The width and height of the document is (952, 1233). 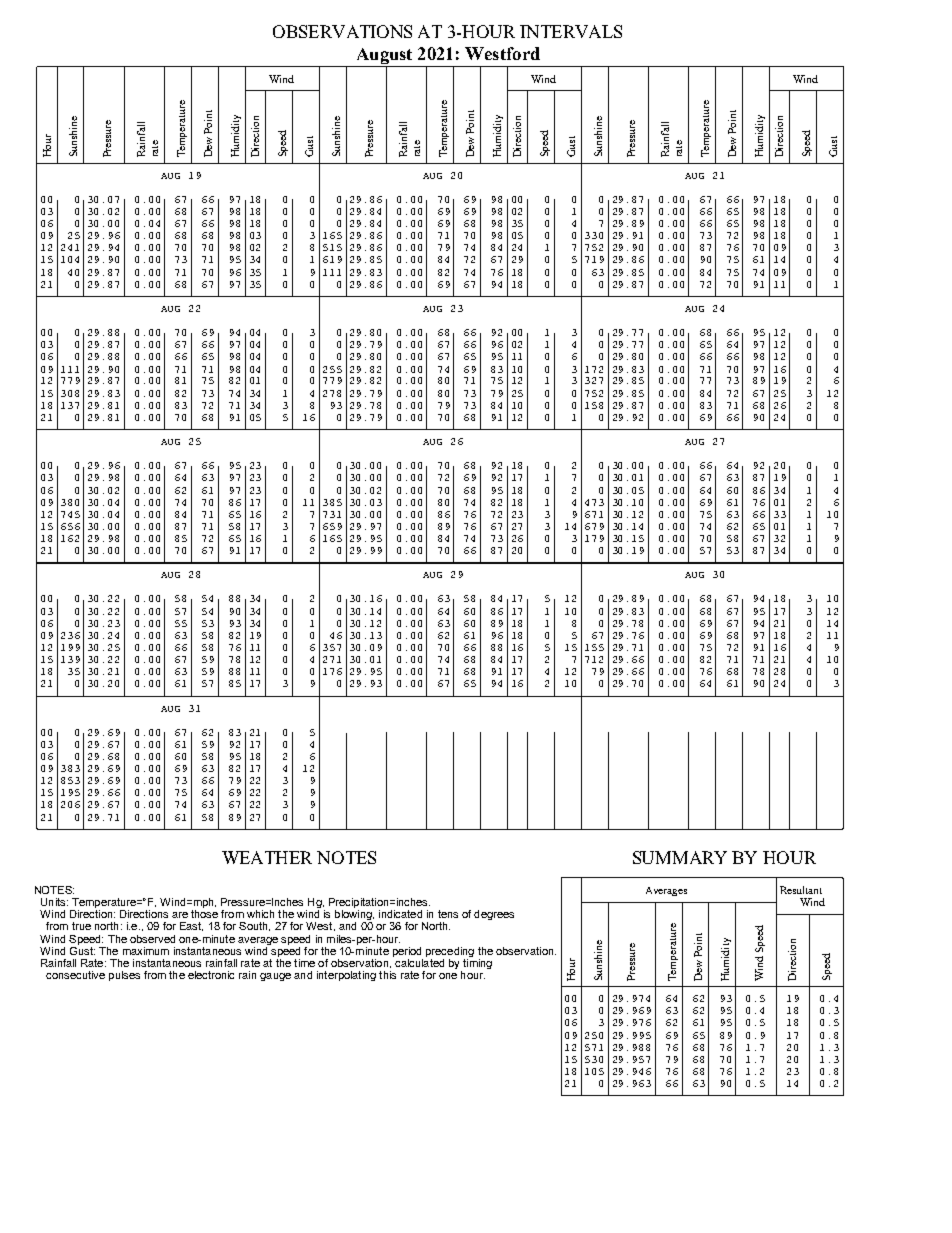 I want to click on INTERVALS, so click(x=571, y=31).
